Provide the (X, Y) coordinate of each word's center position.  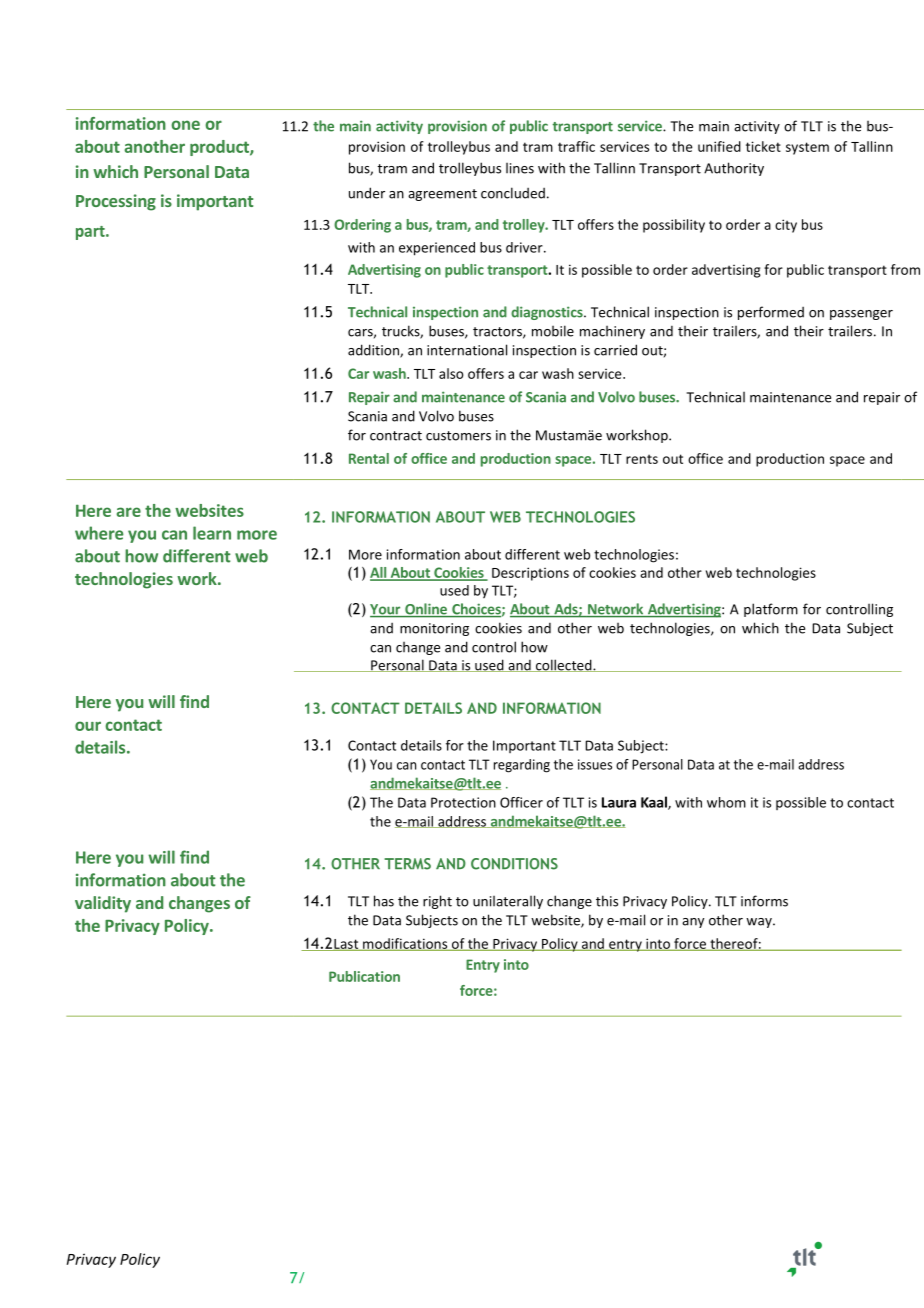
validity (103, 904)
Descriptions (530, 574)
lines (520, 168)
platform (771, 610)
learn (212, 533)
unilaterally (508, 902)
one (185, 125)
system (807, 148)
